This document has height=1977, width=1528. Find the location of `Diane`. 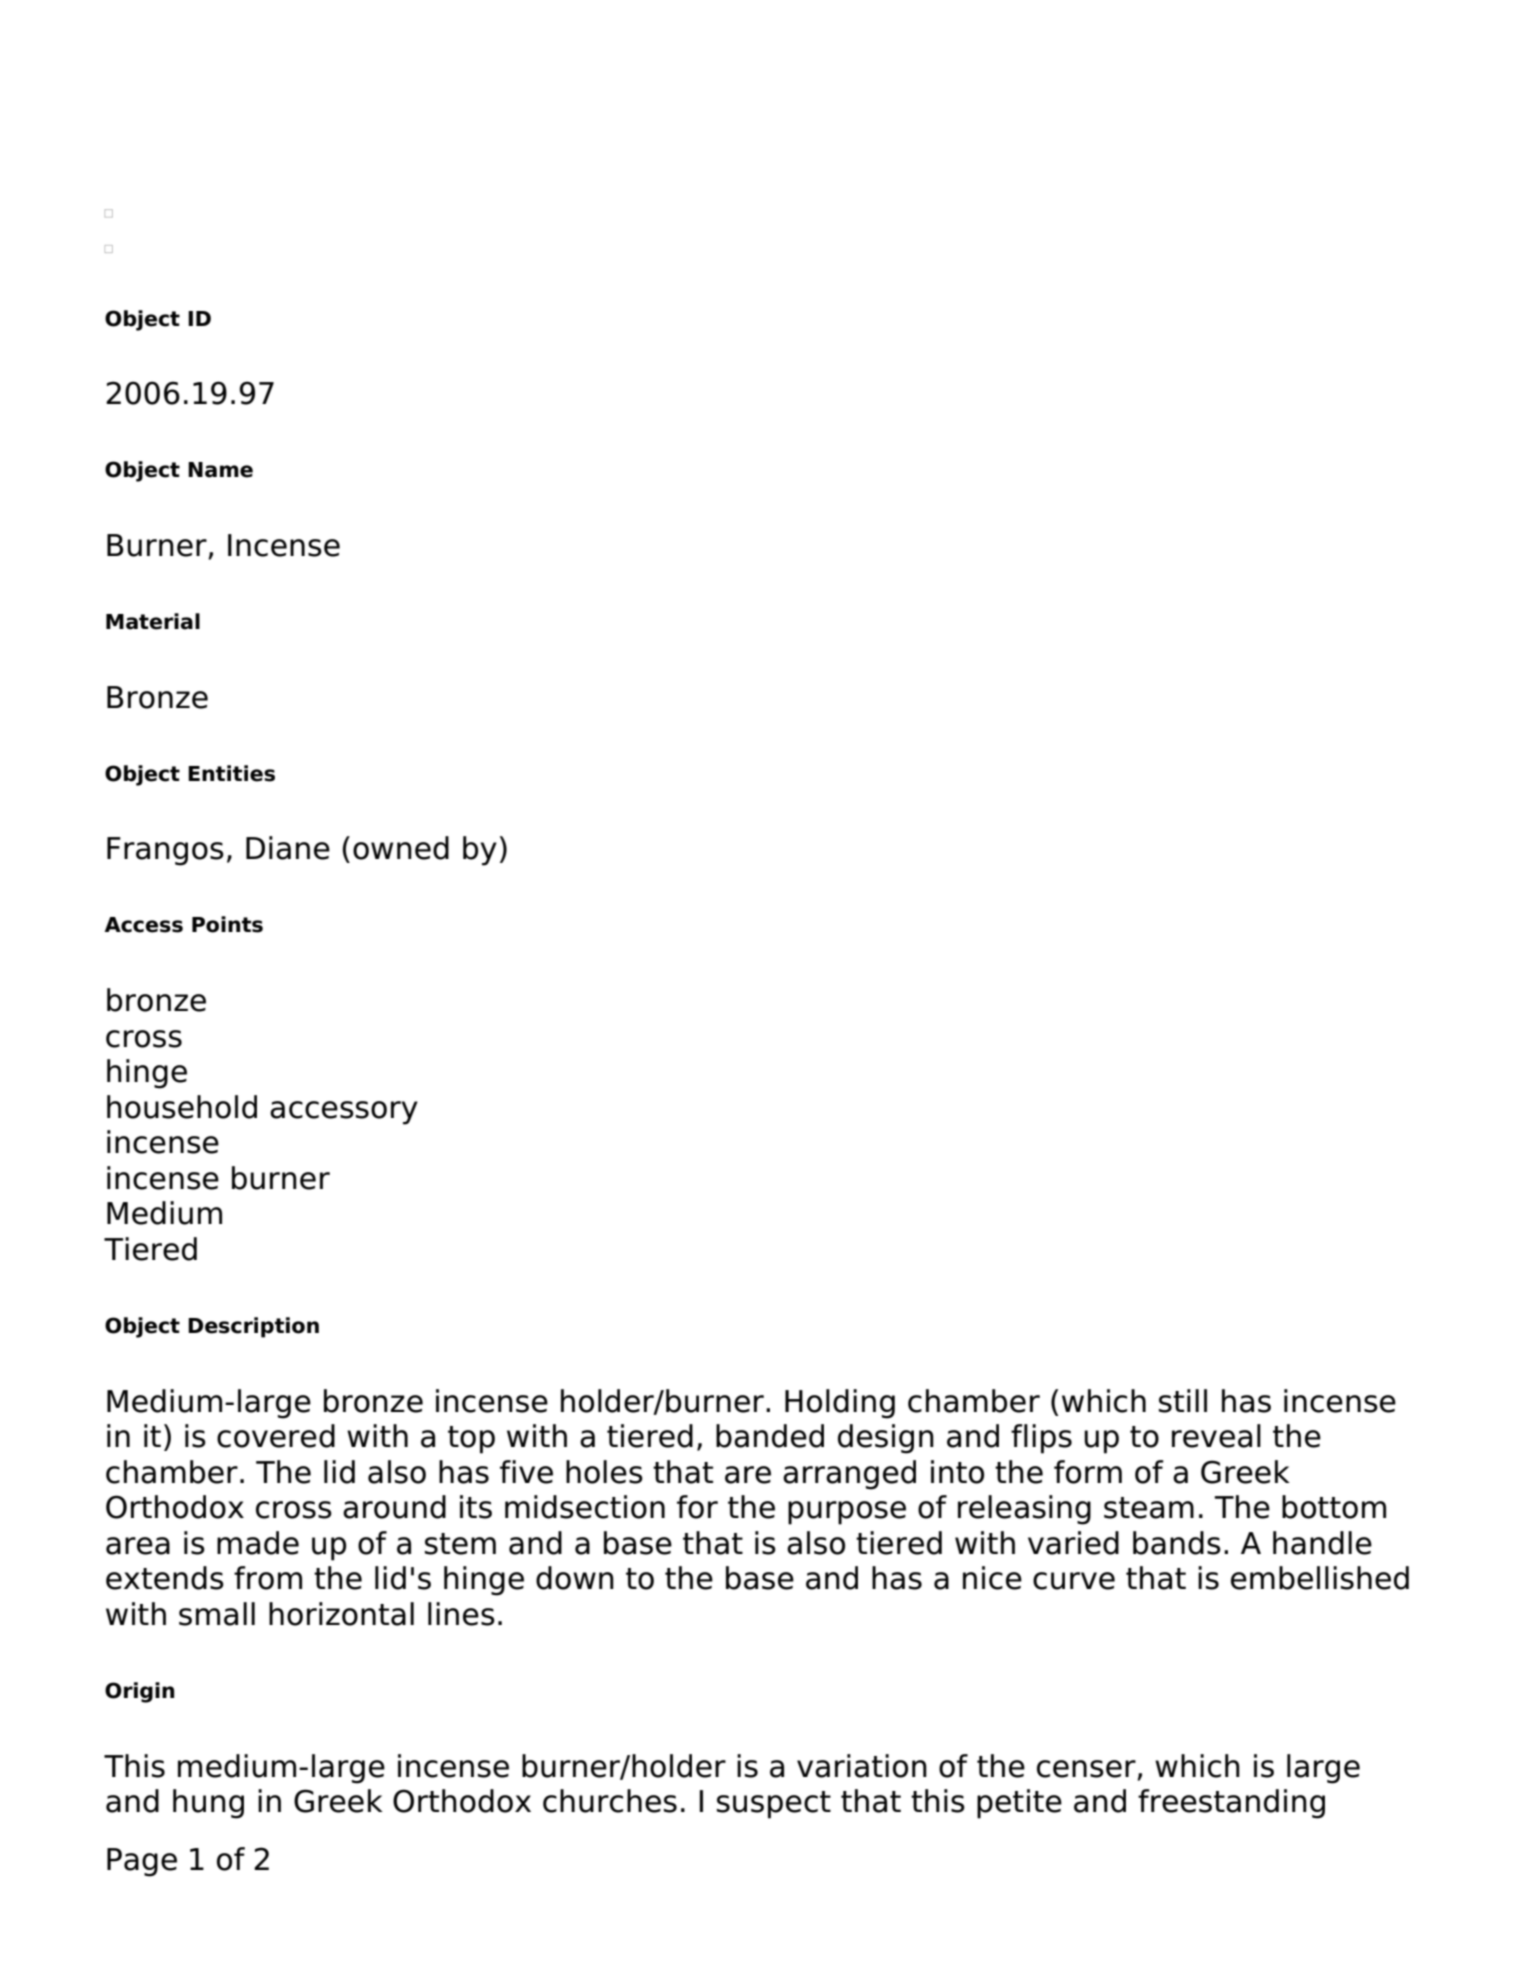

Diane is located at coordinates (288, 848).
